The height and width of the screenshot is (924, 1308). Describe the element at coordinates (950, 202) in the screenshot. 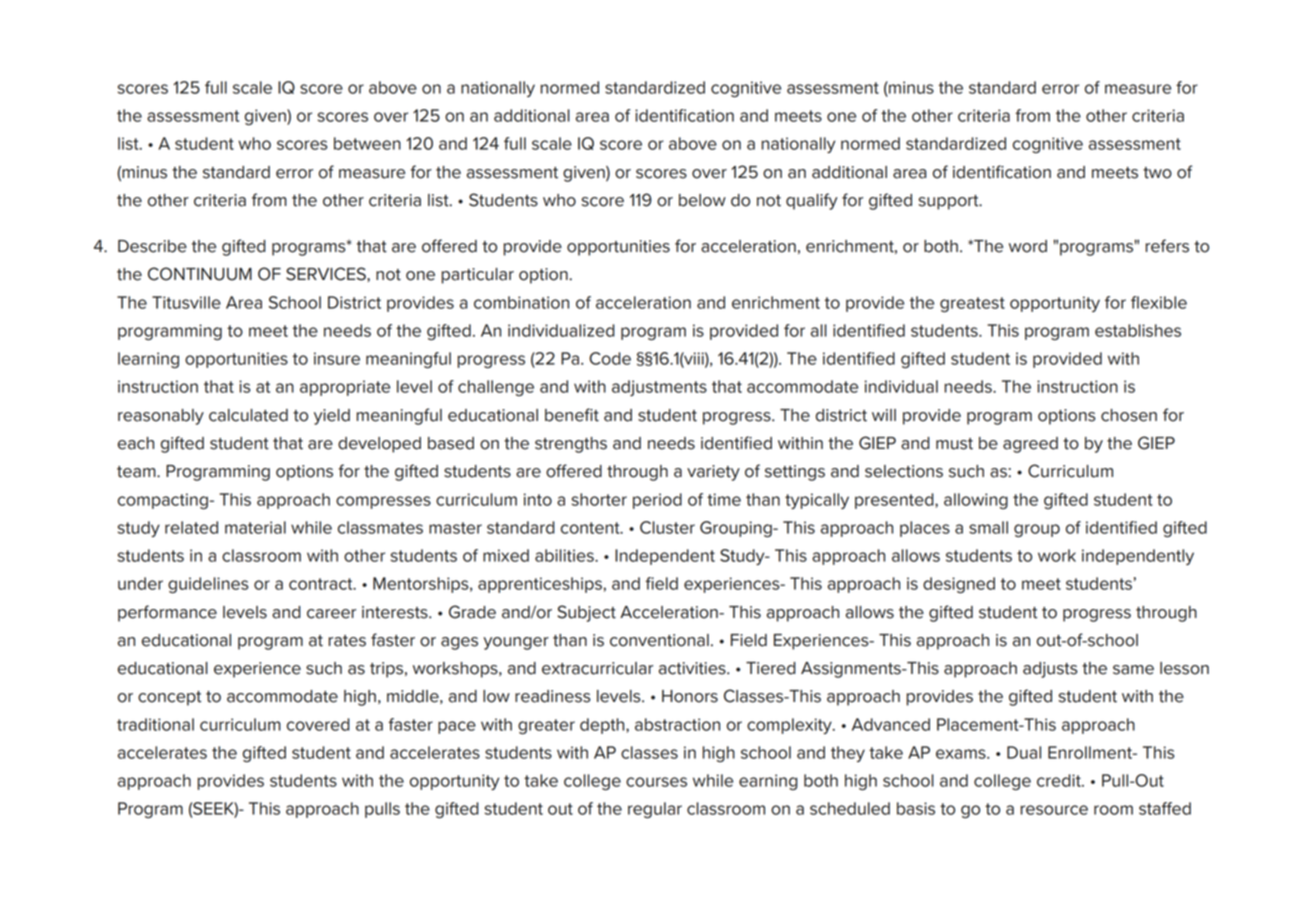

I see `support` at that location.
